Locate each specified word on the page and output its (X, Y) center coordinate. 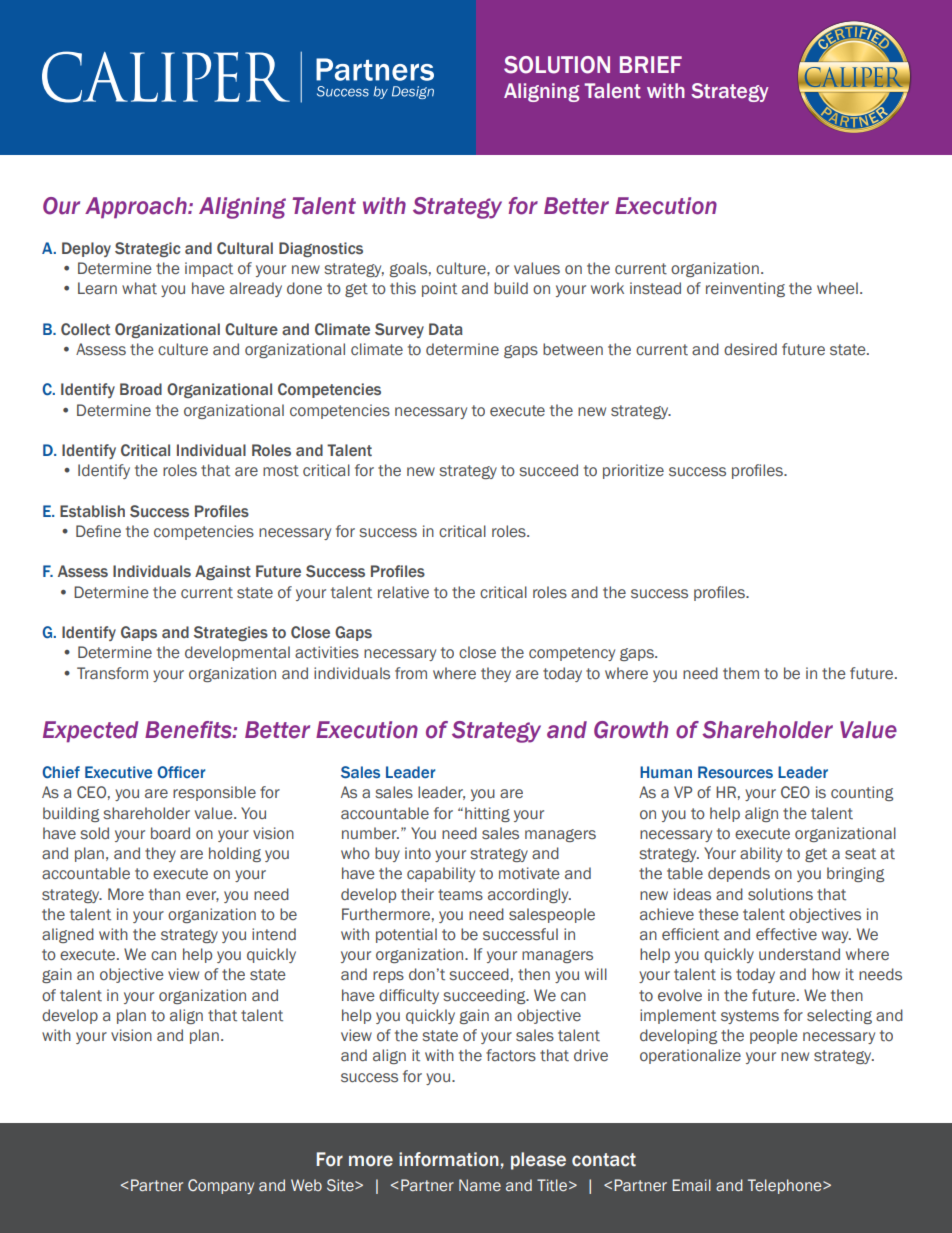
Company (221, 1186)
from (411, 673)
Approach (137, 208)
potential (406, 935)
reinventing (745, 289)
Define (98, 531)
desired (750, 349)
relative (403, 592)
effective (786, 934)
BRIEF (651, 64)
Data (446, 329)
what (139, 288)
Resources (735, 772)
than (164, 894)
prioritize (633, 471)
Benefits (189, 730)
